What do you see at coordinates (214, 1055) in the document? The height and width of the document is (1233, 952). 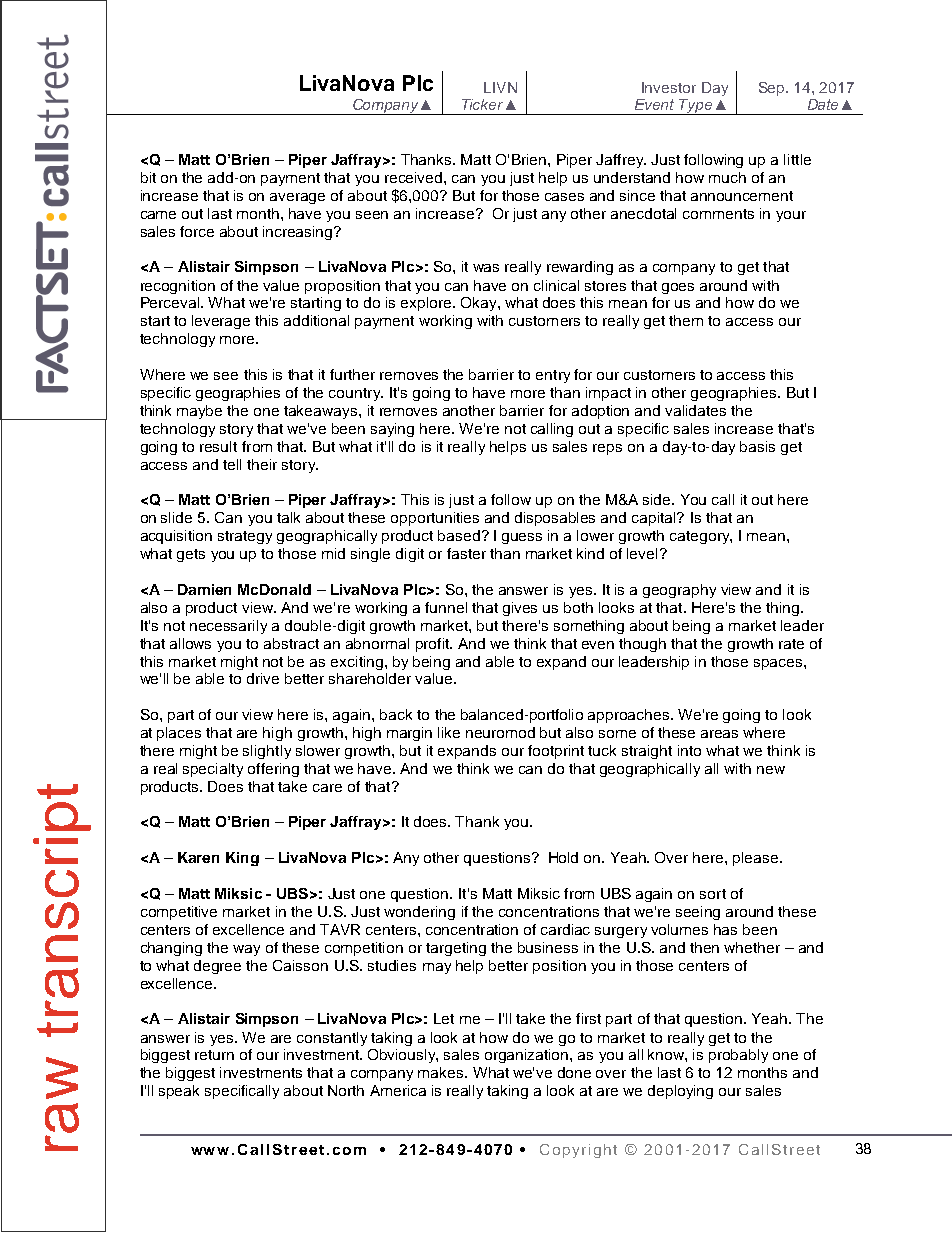 I see `return` at bounding box center [214, 1055].
